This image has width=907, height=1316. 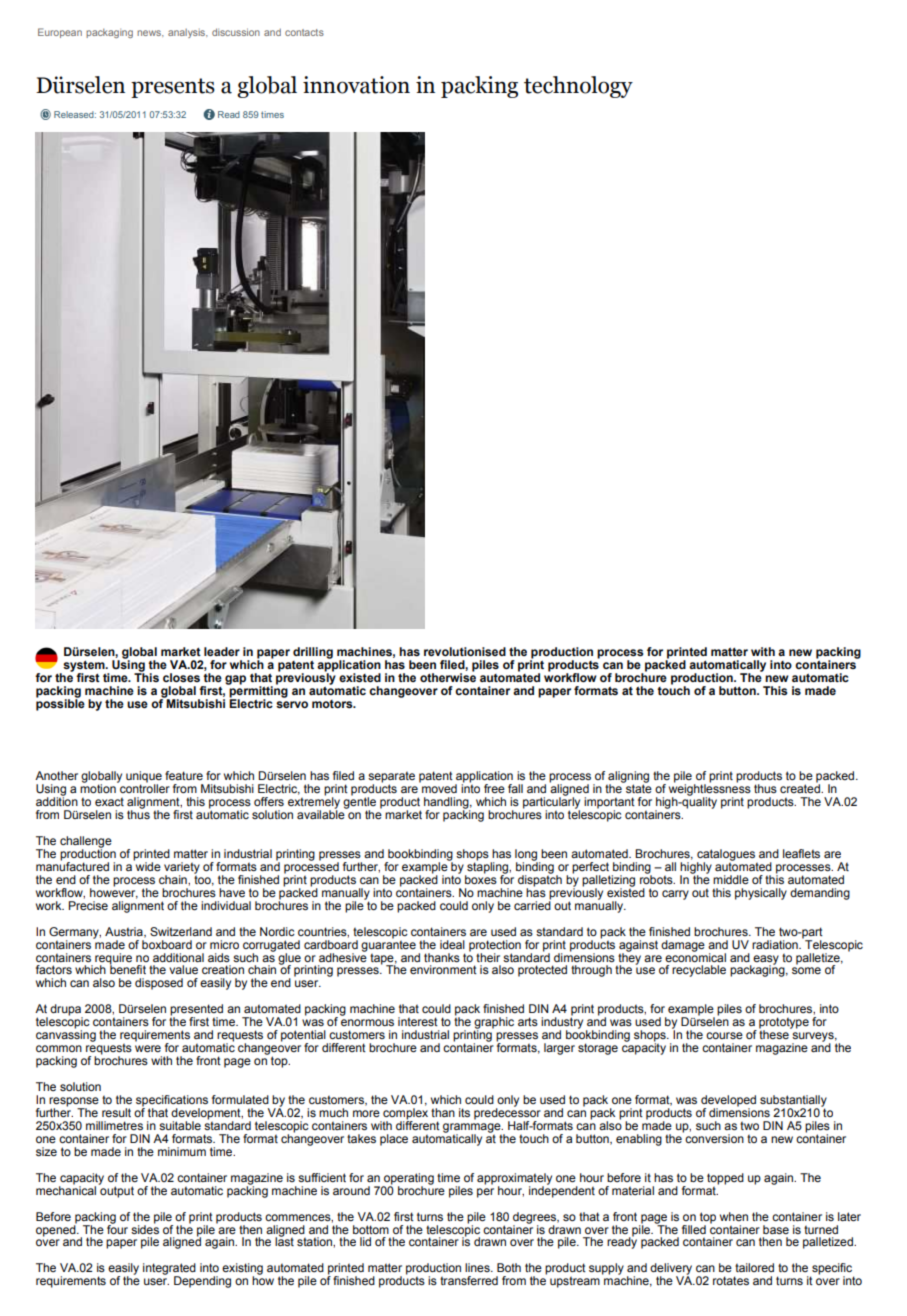 What do you see at coordinates (145, 1228) in the image?
I see `sides` at bounding box center [145, 1228].
